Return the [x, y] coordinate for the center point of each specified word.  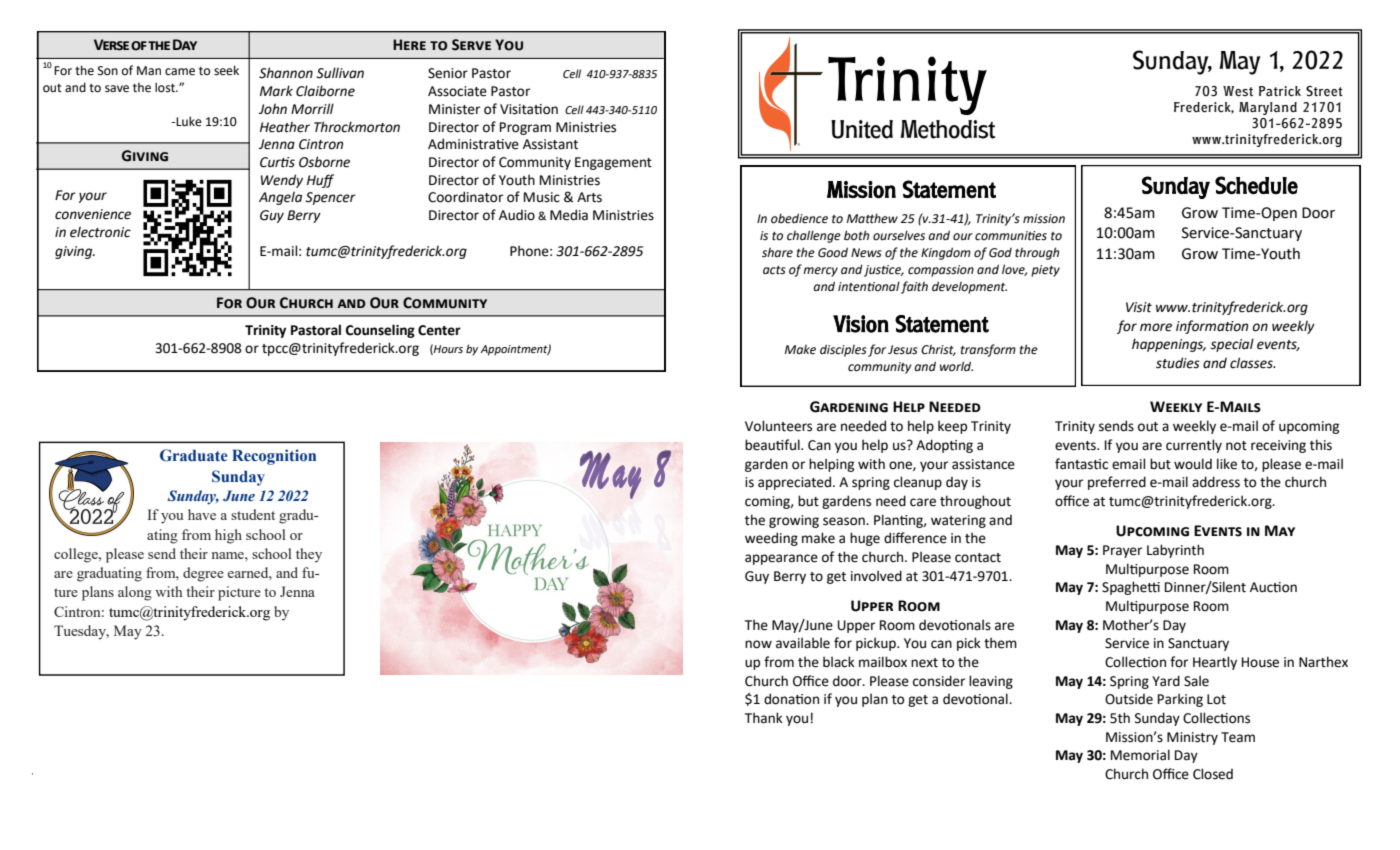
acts [774, 270]
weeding [771, 539]
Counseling [380, 331]
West [1238, 91]
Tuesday [81, 632]
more [1156, 327]
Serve [471, 45]
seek [226, 70]
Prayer [1122, 551]
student [253, 514]
